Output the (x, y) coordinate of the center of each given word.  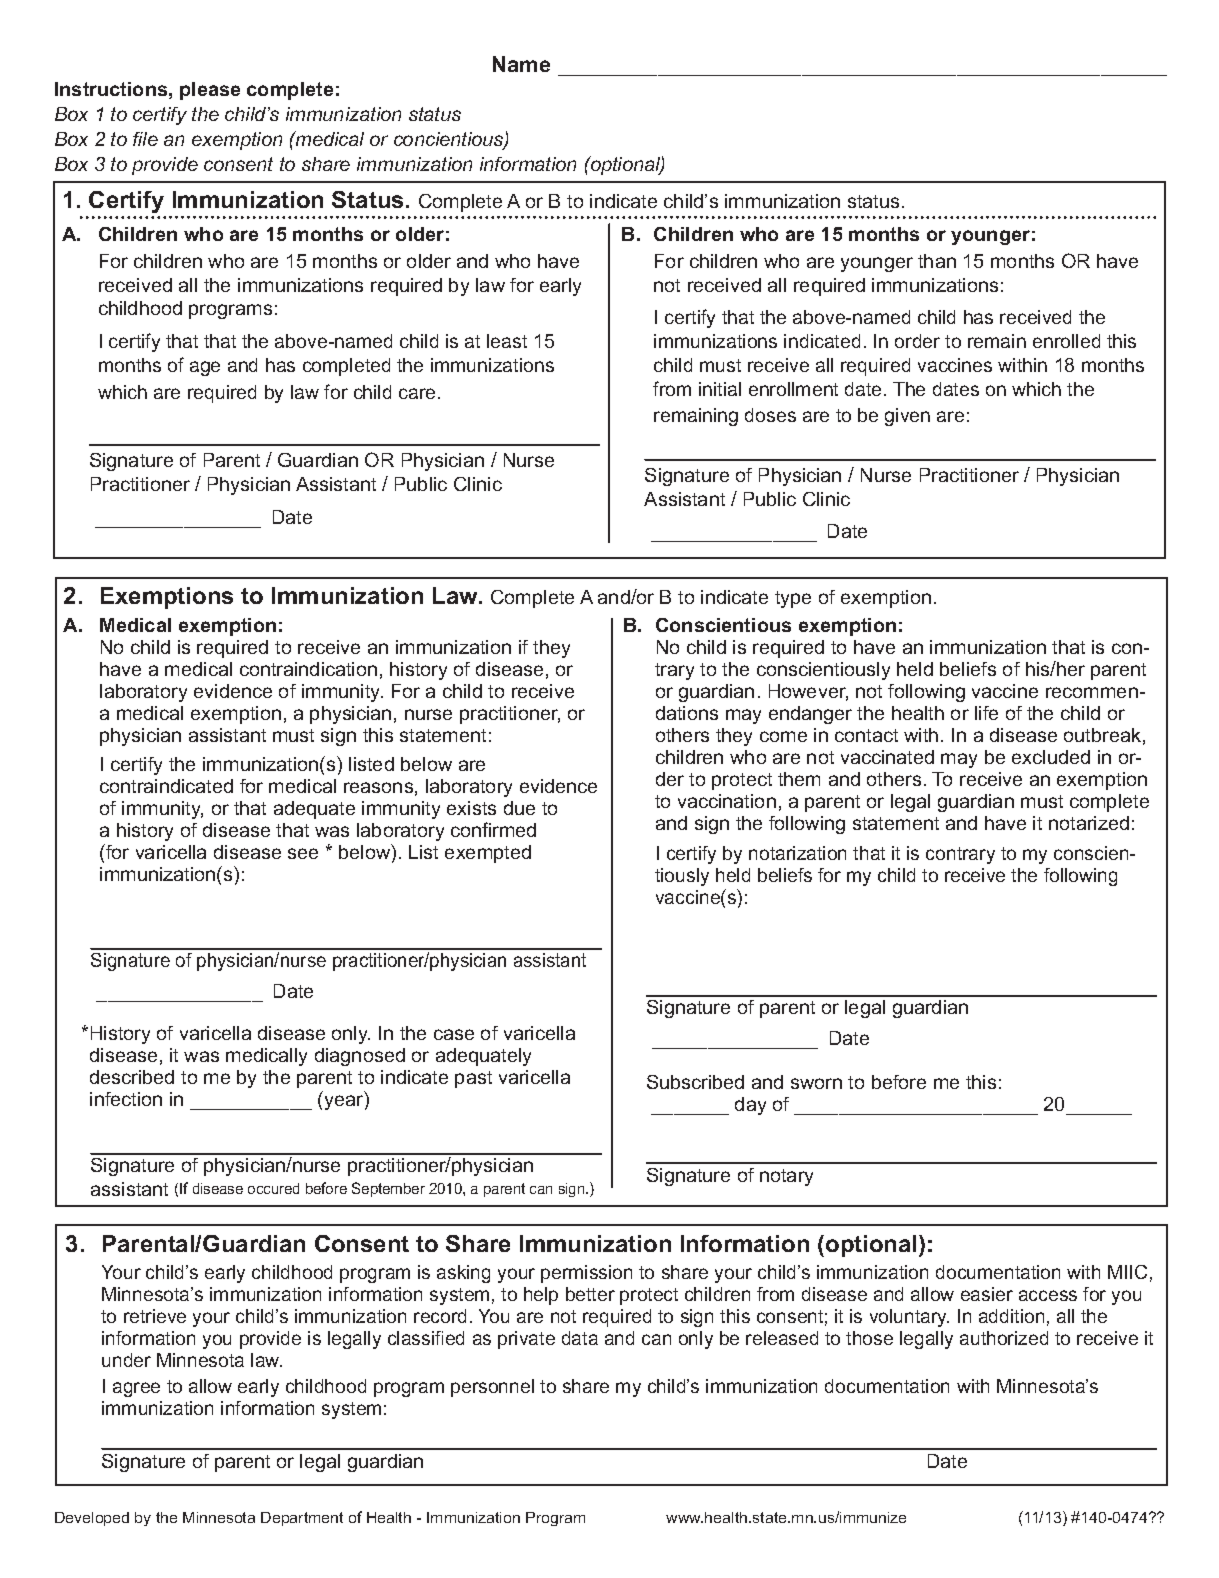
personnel (492, 1388)
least (507, 341)
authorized (1004, 1338)
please (210, 91)
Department (302, 1519)
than (937, 261)
